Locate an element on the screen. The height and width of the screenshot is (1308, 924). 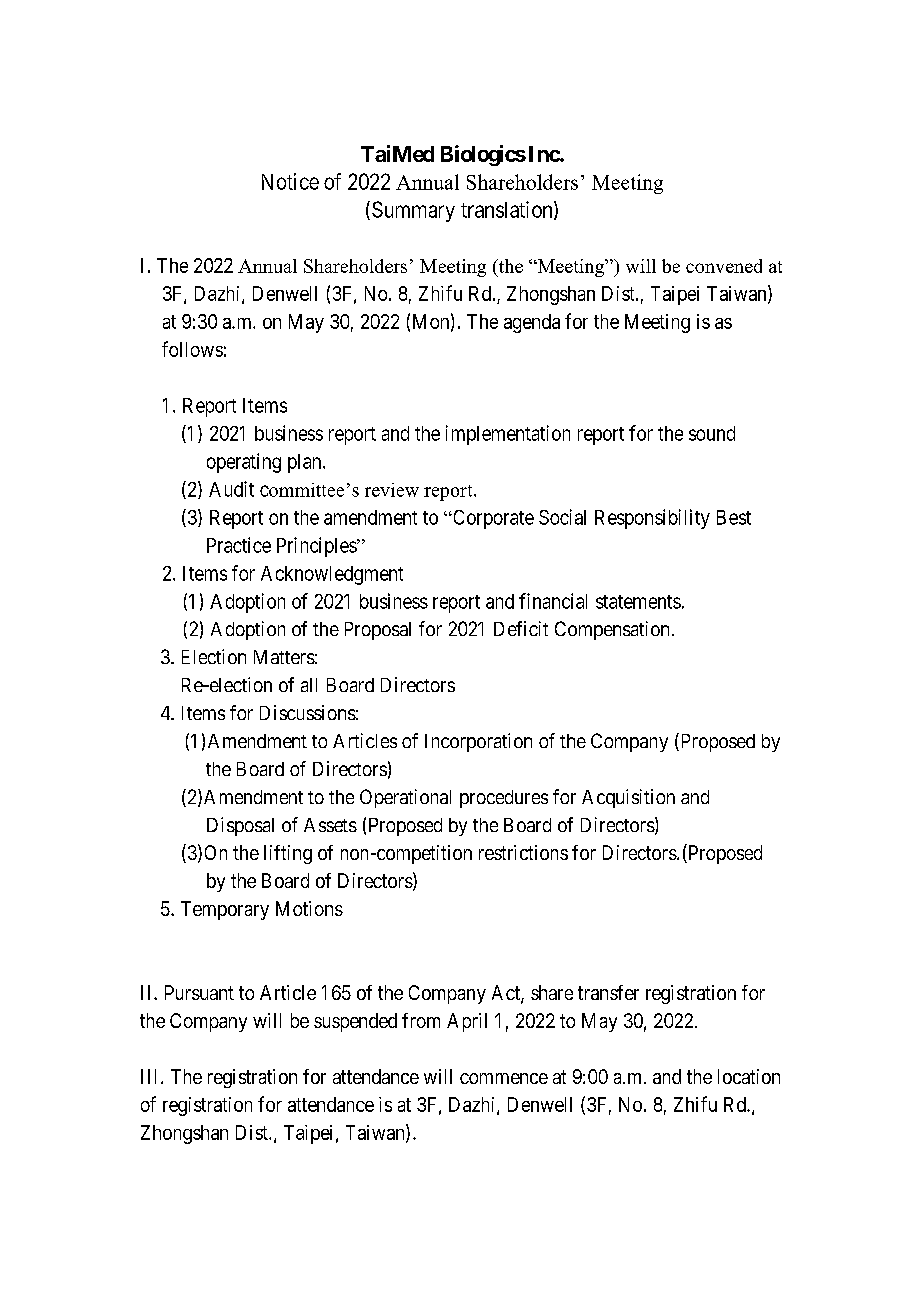
statements is located at coordinates (638, 602).
